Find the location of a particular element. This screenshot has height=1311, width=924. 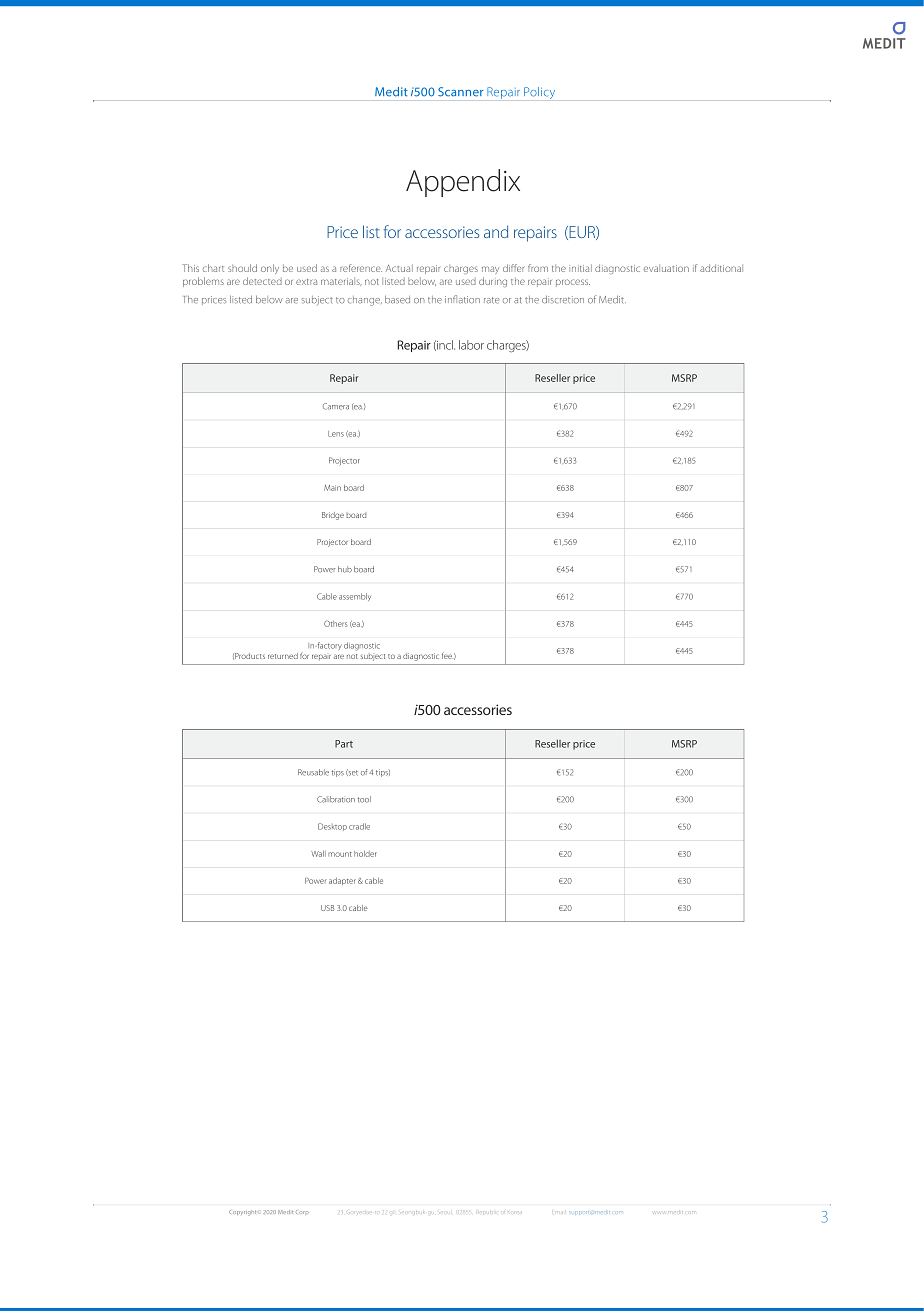

Copyright is located at coordinates (242, 1213).
